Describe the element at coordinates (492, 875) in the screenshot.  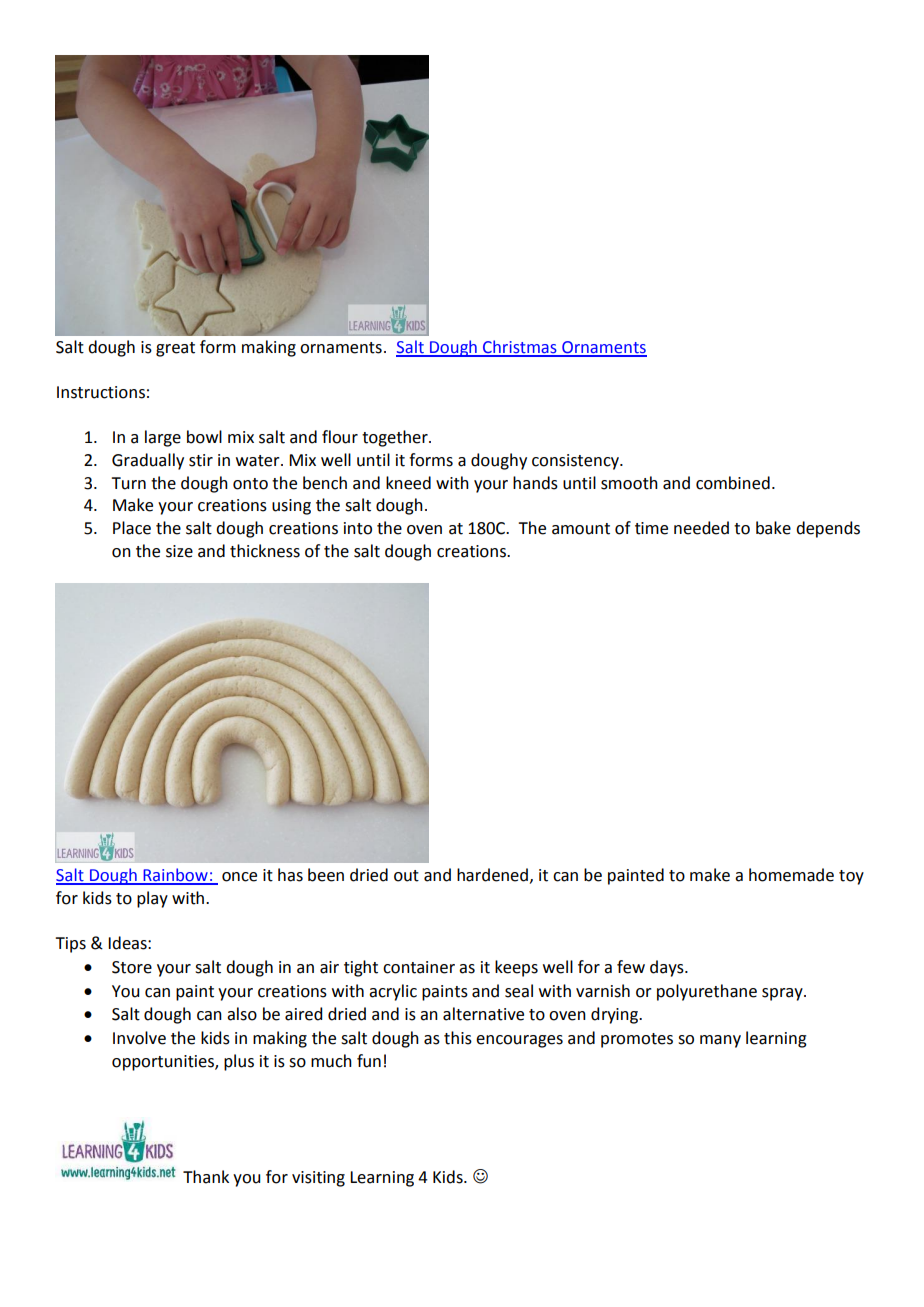
I see `hardened` at that location.
